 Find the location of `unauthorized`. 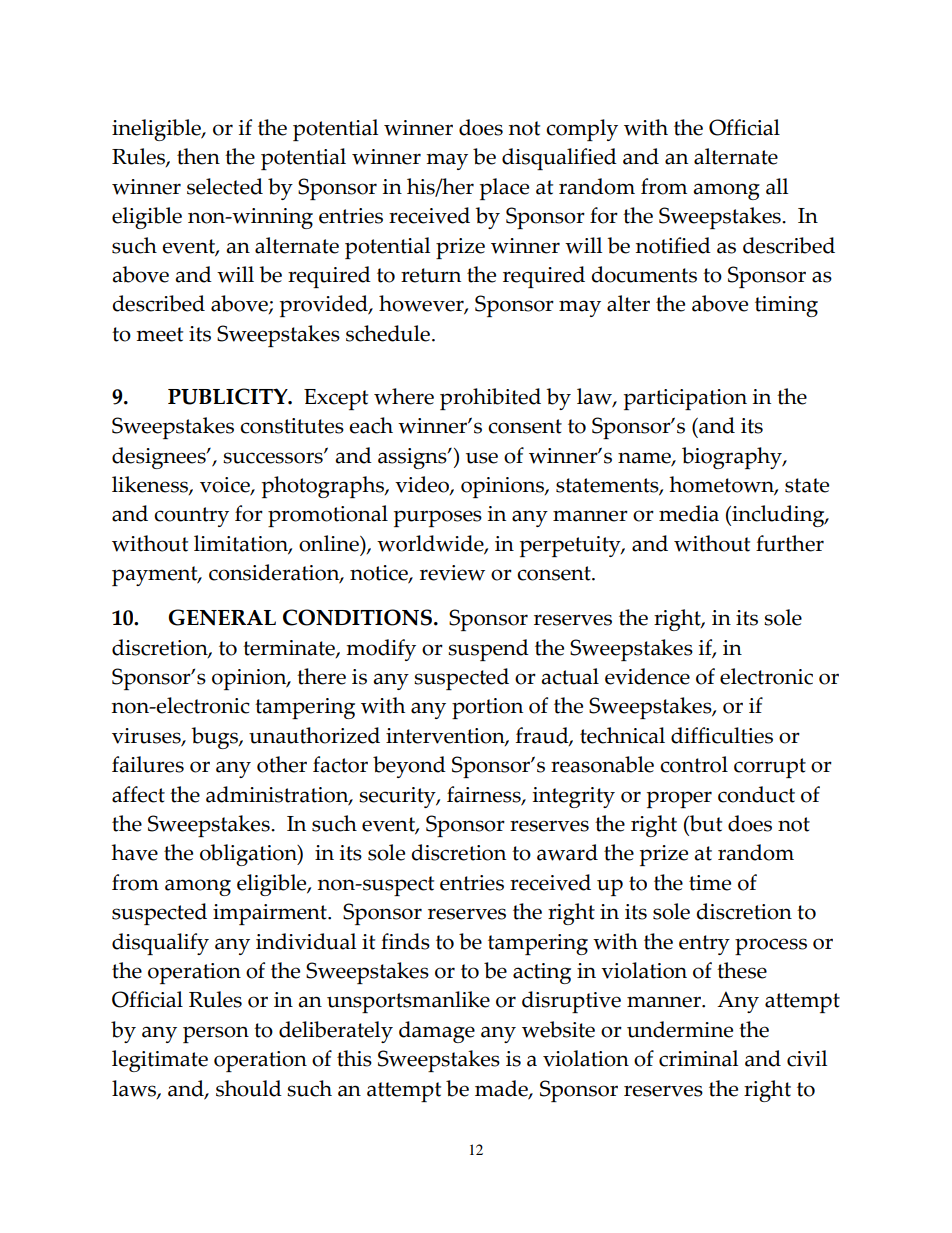

unauthorized is located at coordinates (314, 735).
